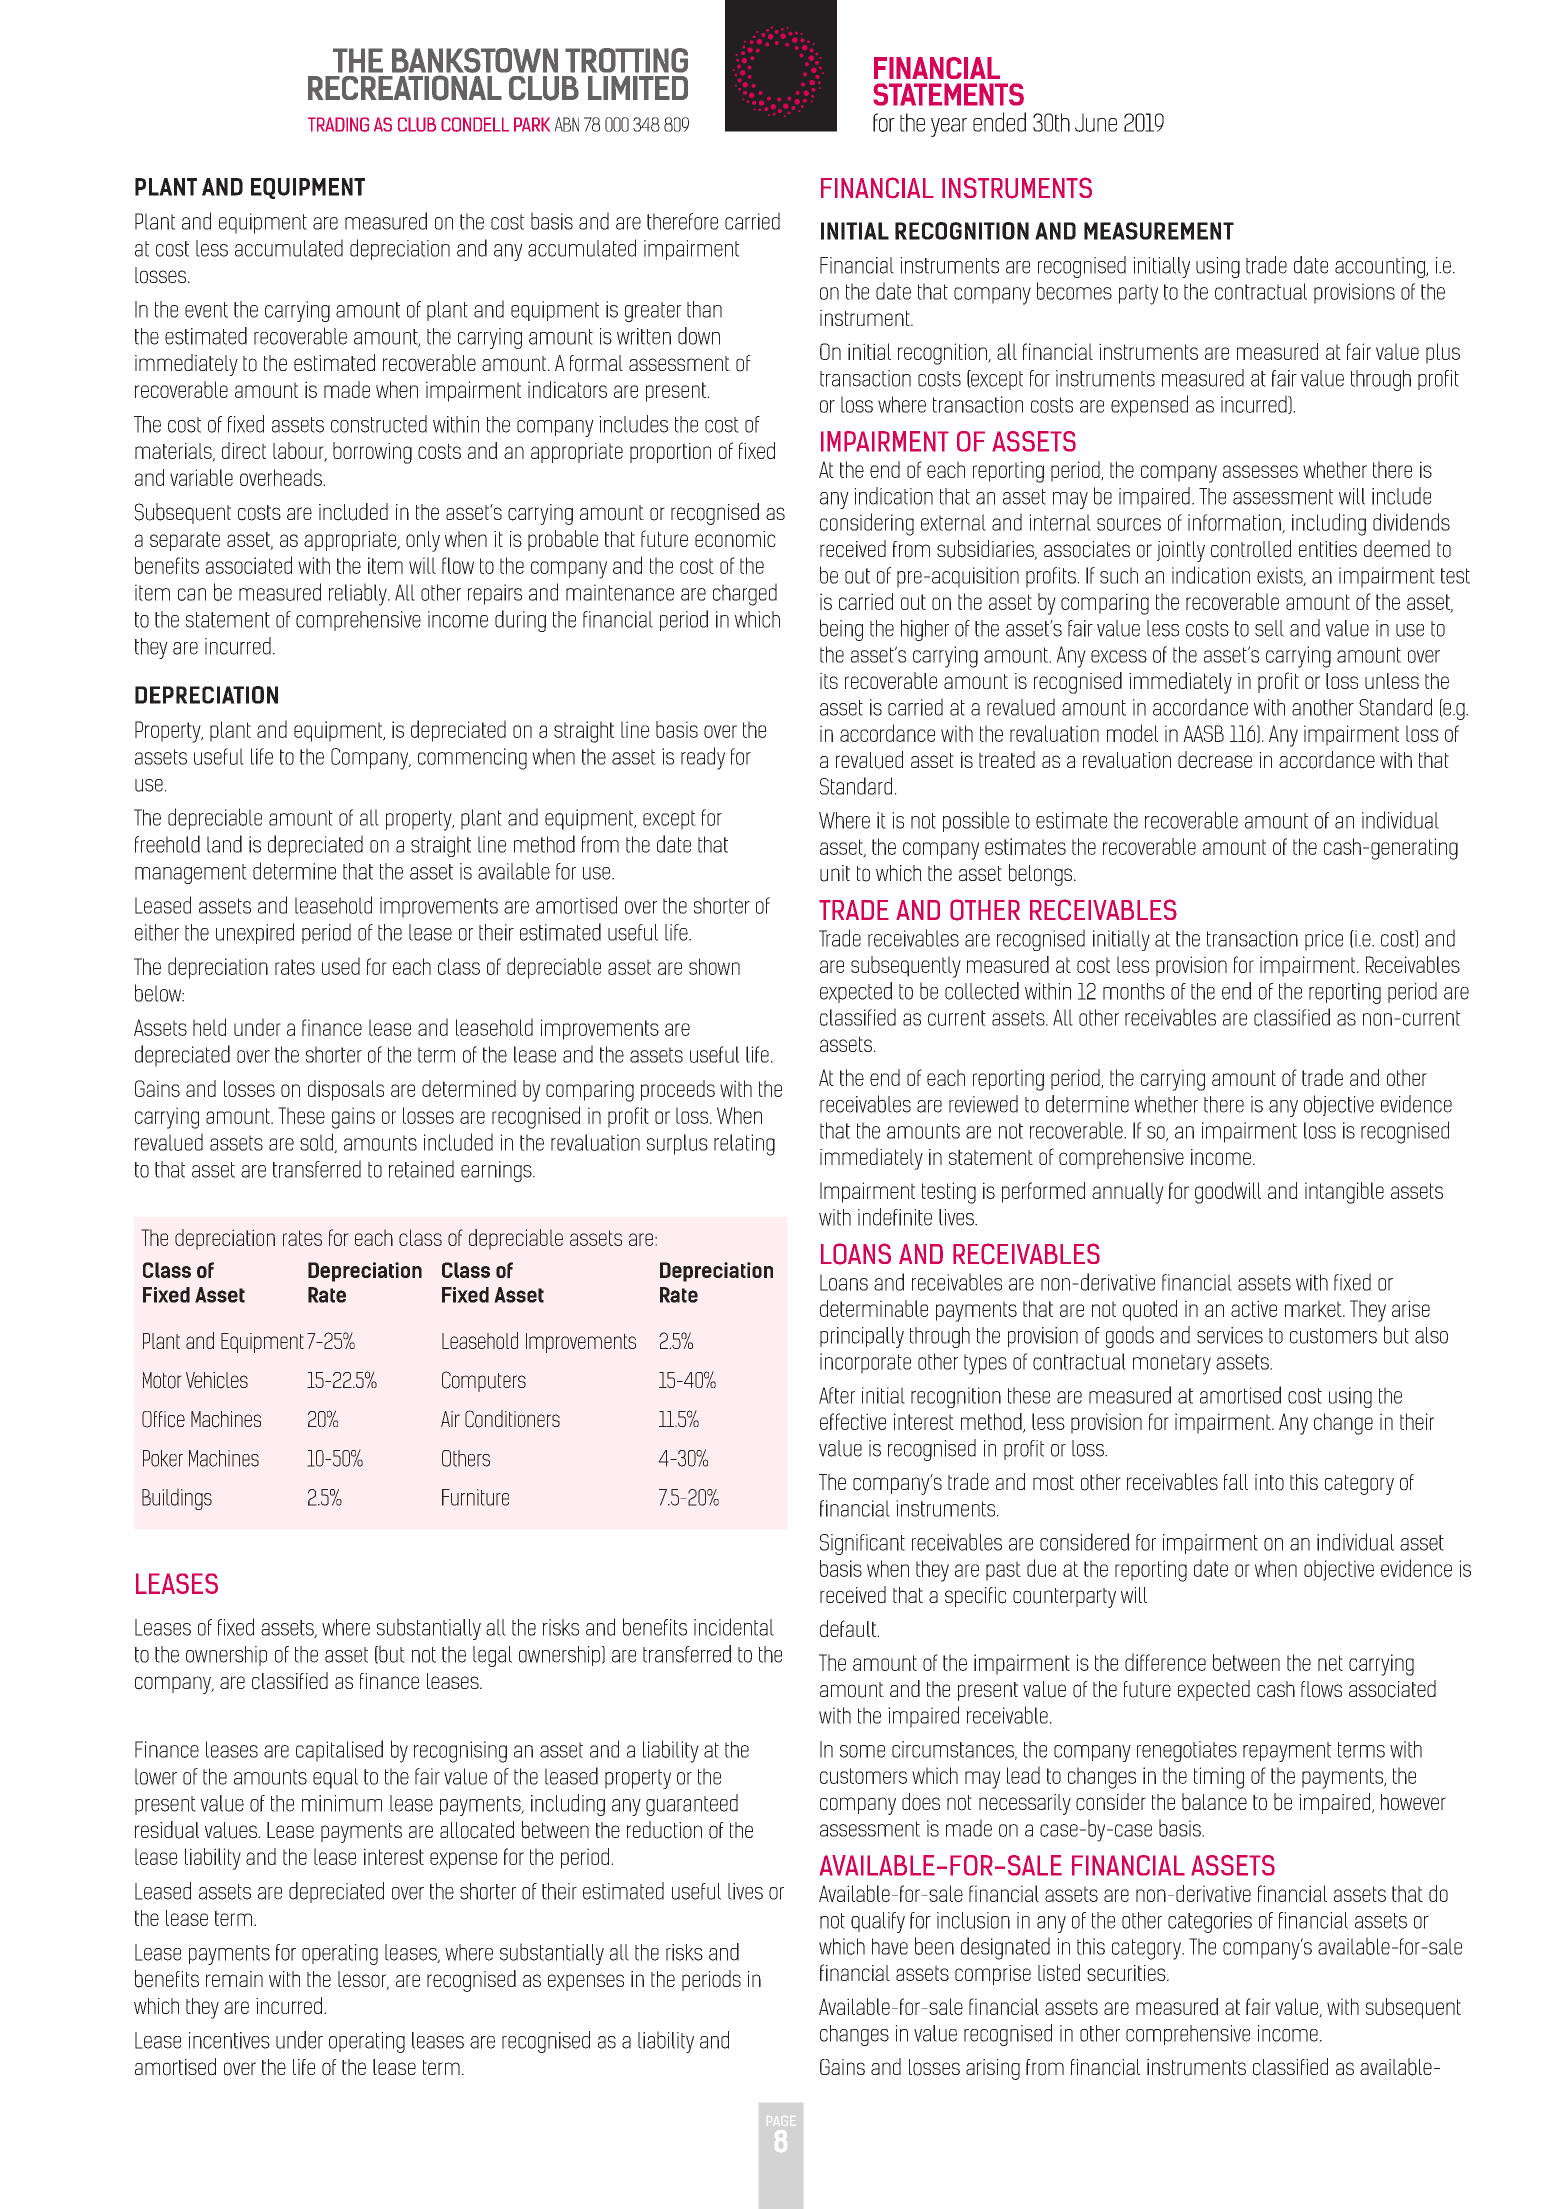  What do you see at coordinates (890, 1946) in the screenshot?
I see `have` at bounding box center [890, 1946].
